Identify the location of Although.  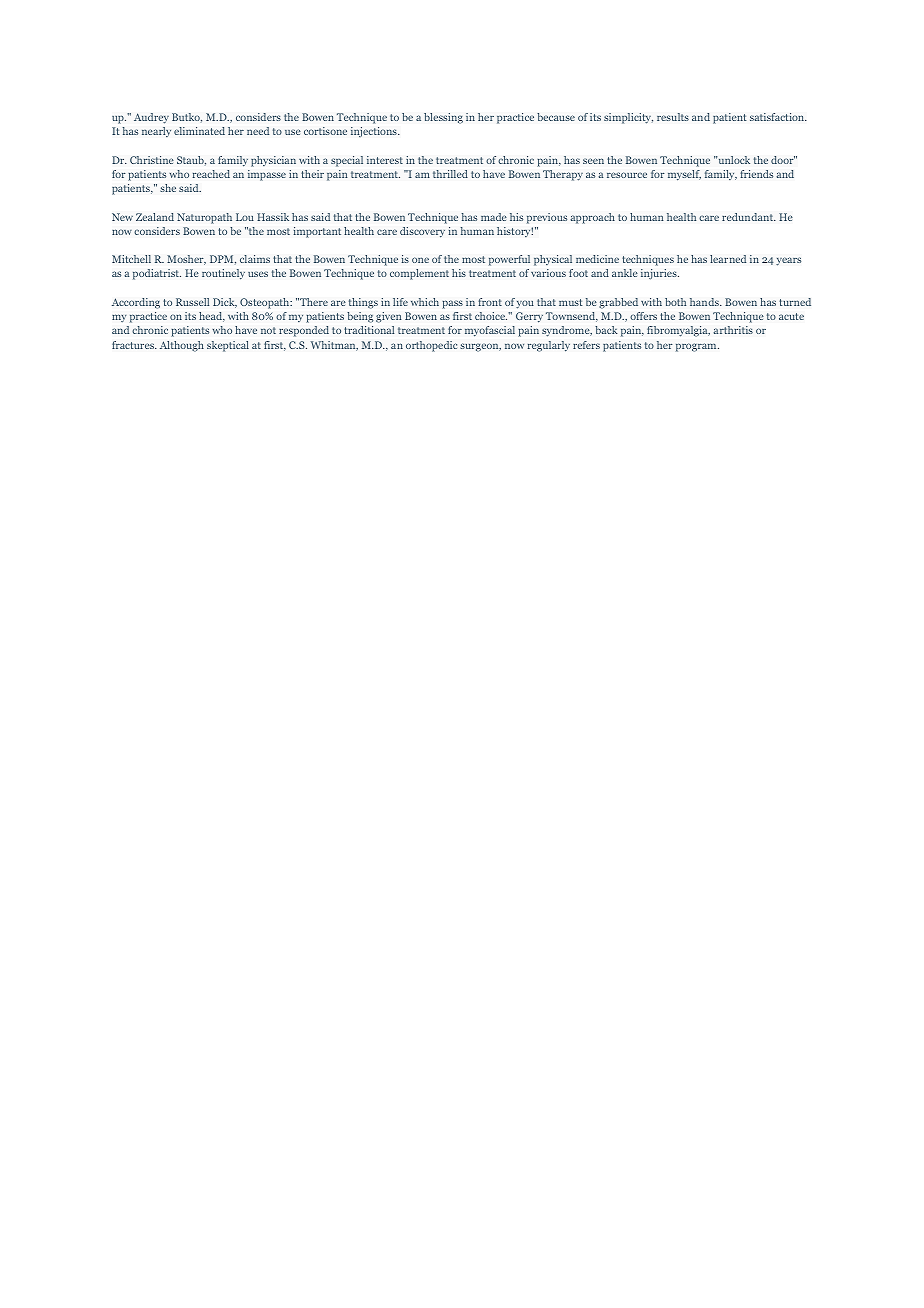
(182, 346).
